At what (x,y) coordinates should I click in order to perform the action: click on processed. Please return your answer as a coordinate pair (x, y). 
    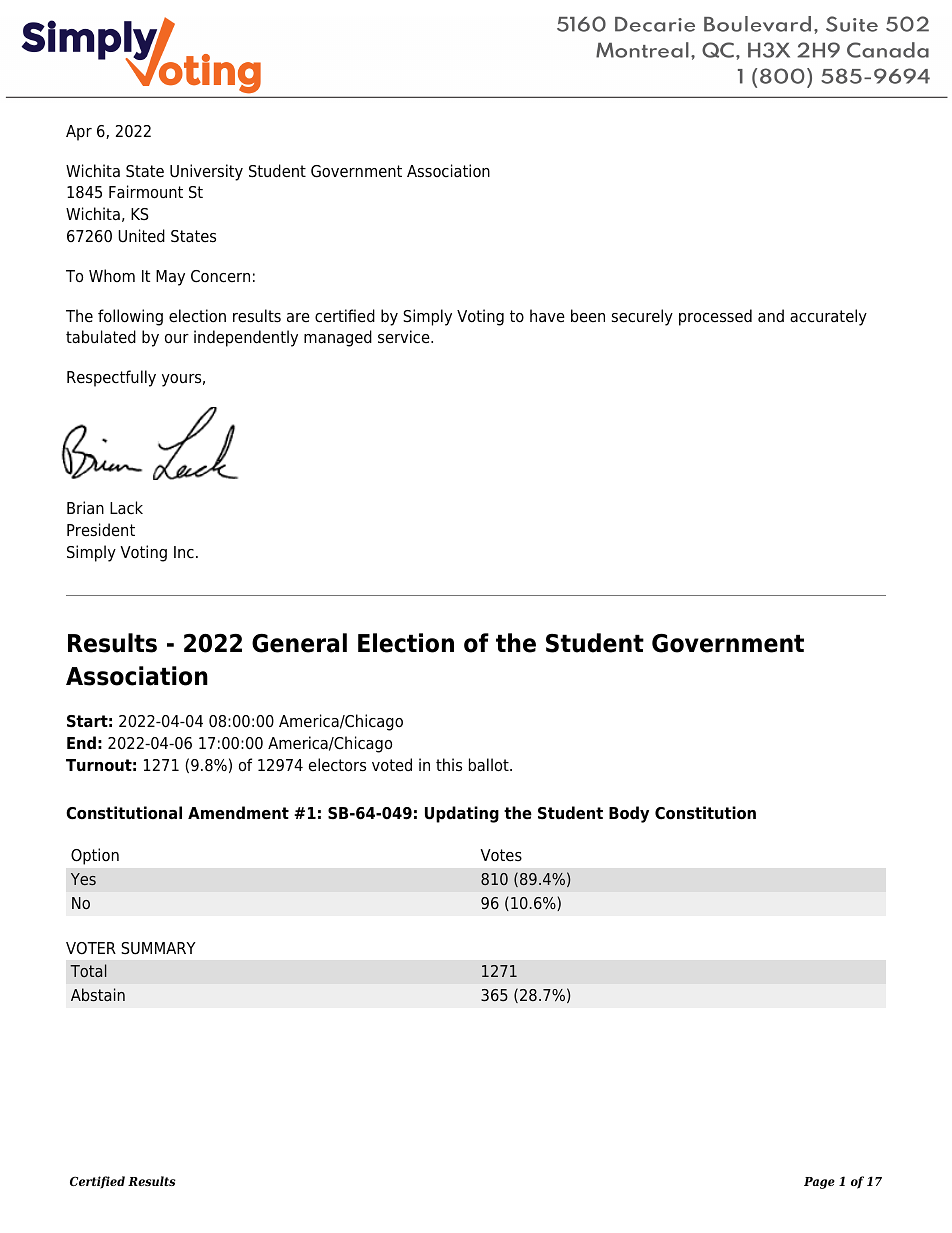
    Looking at the image, I should click on (715, 317).
